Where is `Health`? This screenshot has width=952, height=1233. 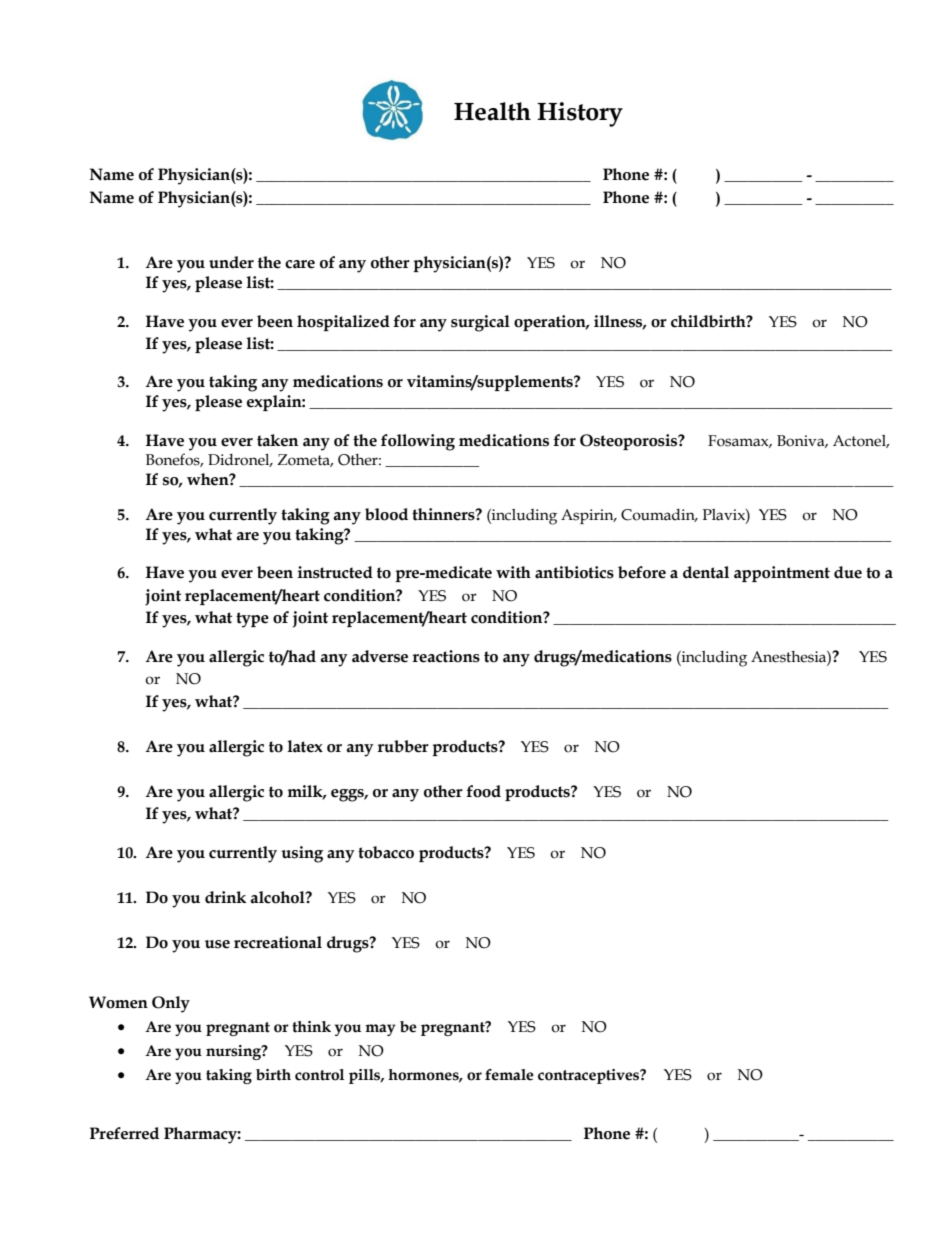 Health is located at coordinates (492, 111).
